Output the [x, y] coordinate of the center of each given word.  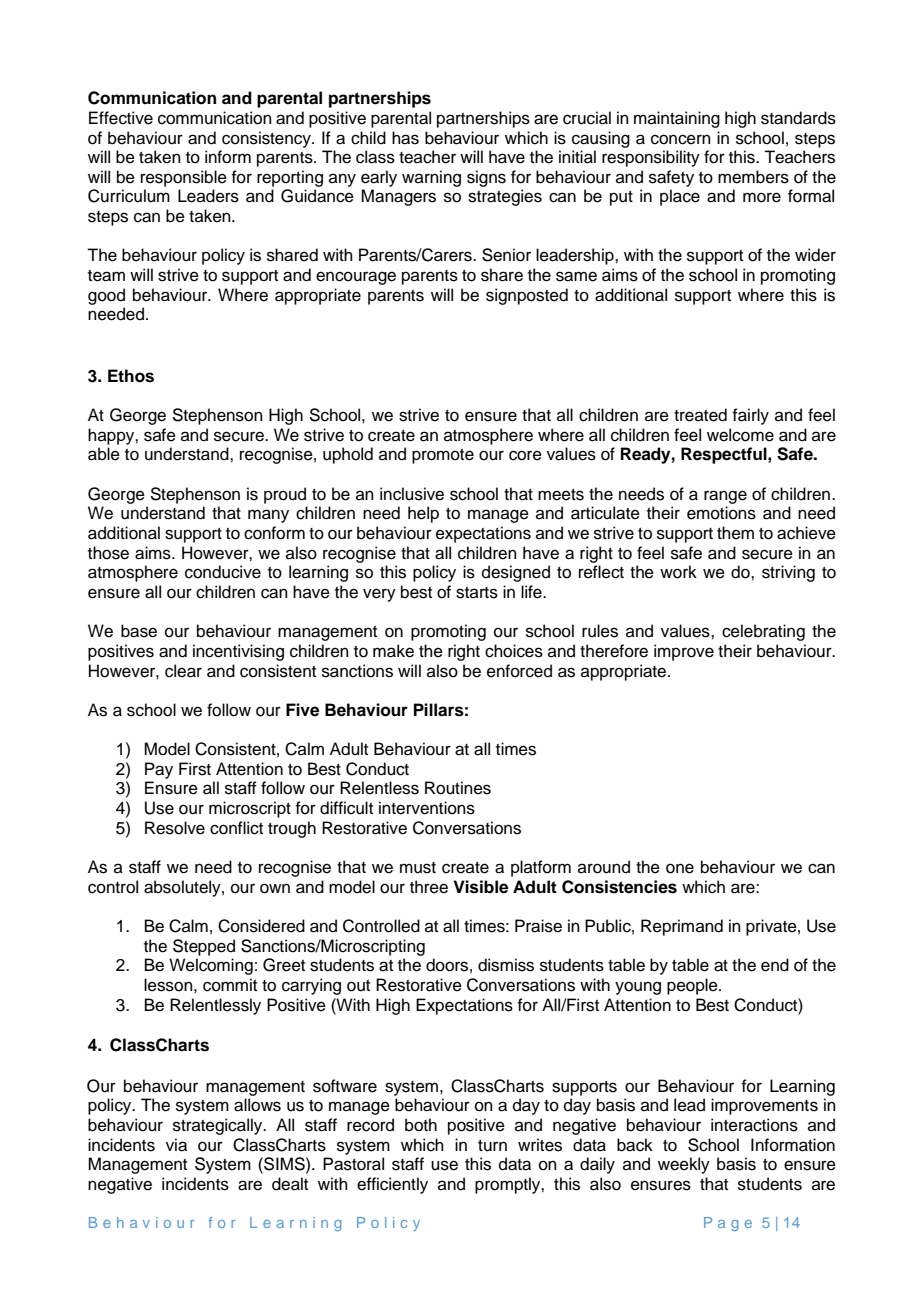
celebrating [763, 632]
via [176, 1145]
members [753, 177]
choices [514, 651]
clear [183, 671]
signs [486, 178]
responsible [184, 178]
